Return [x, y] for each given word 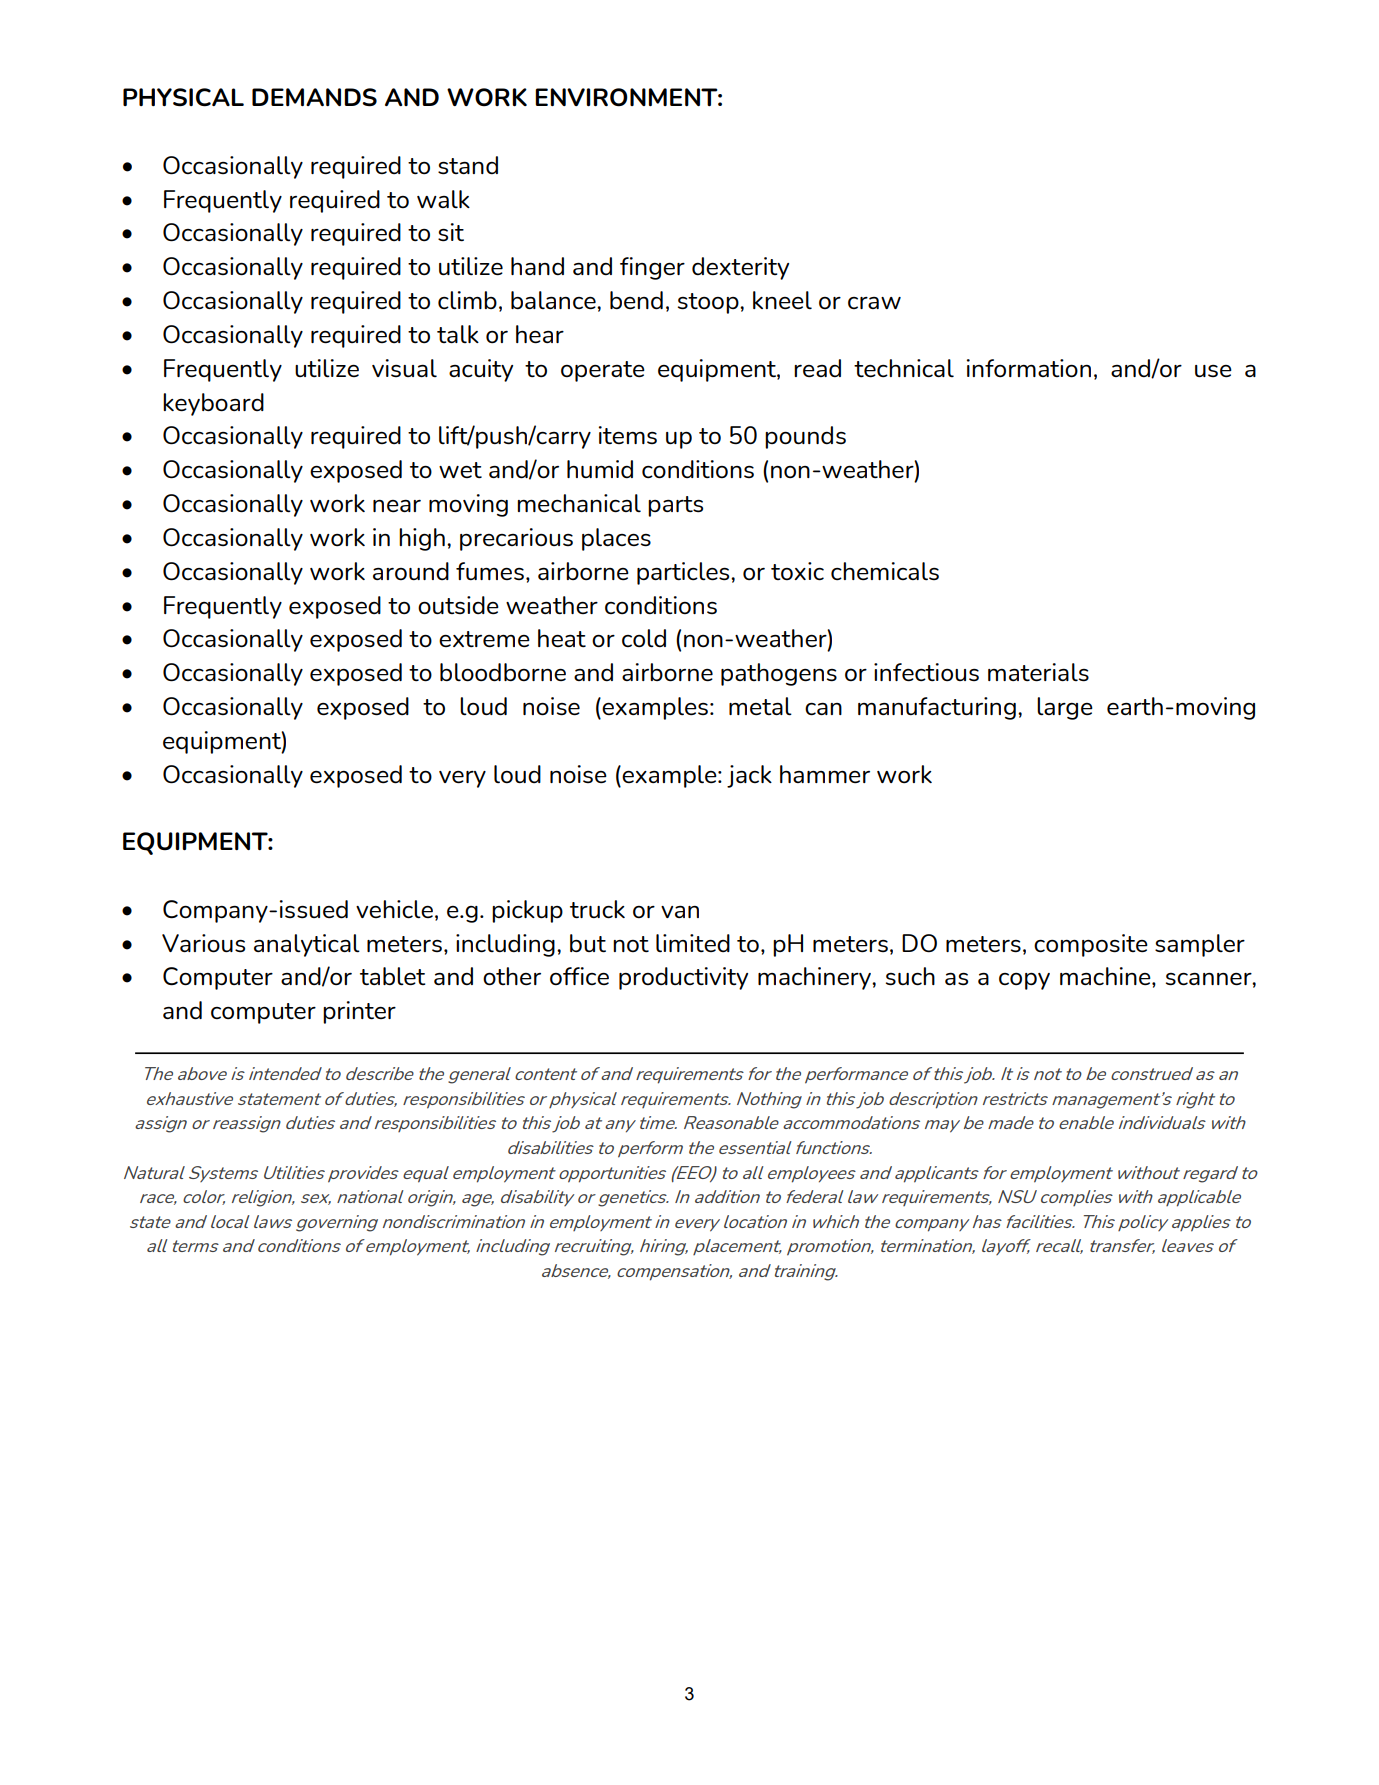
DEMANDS [314, 97]
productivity [683, 978]
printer [359, 1012]
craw [874, 303]
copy [1024, 981]
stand [468, 165]
